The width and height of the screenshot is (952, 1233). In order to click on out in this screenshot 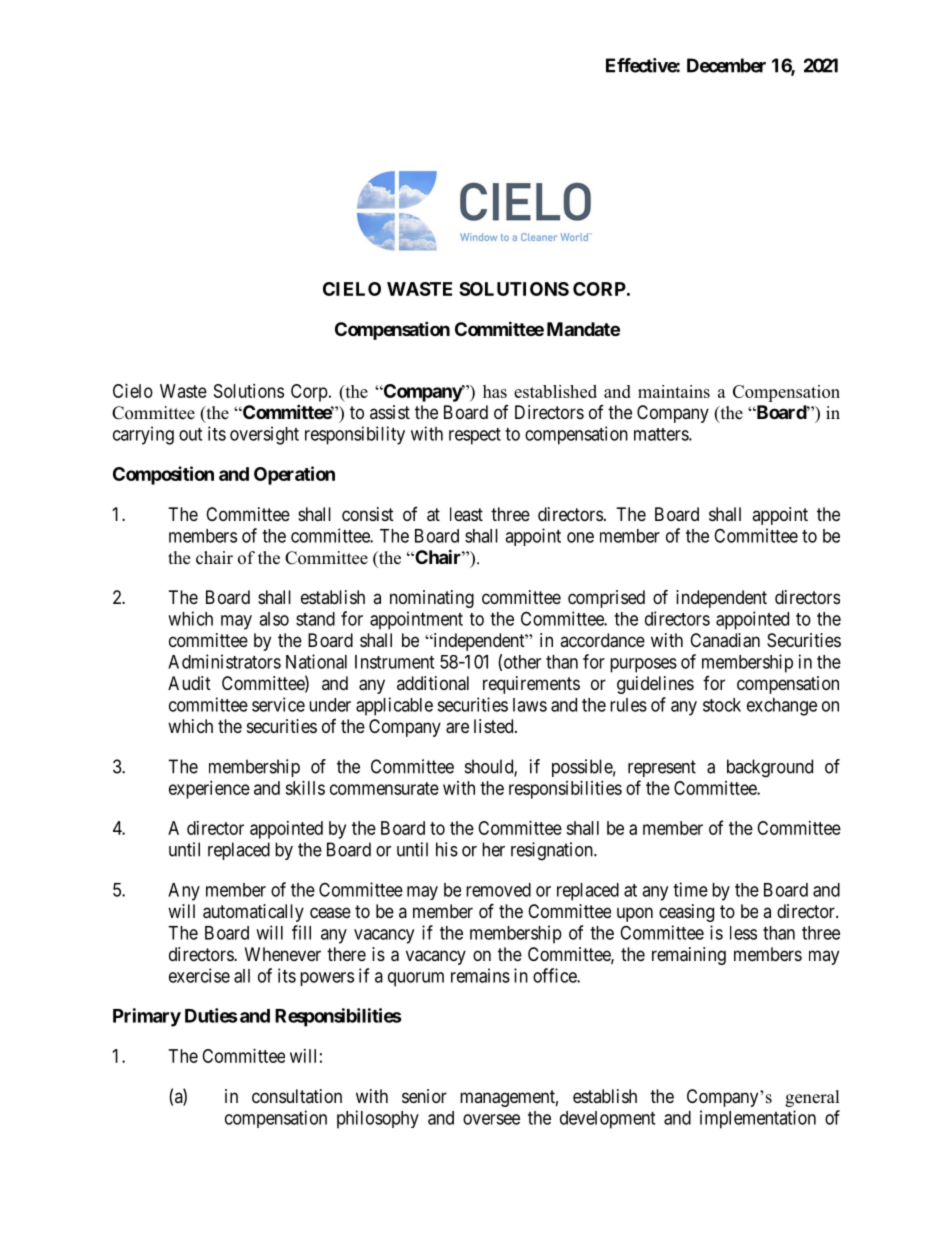, I will do `click(190, 434)`.
